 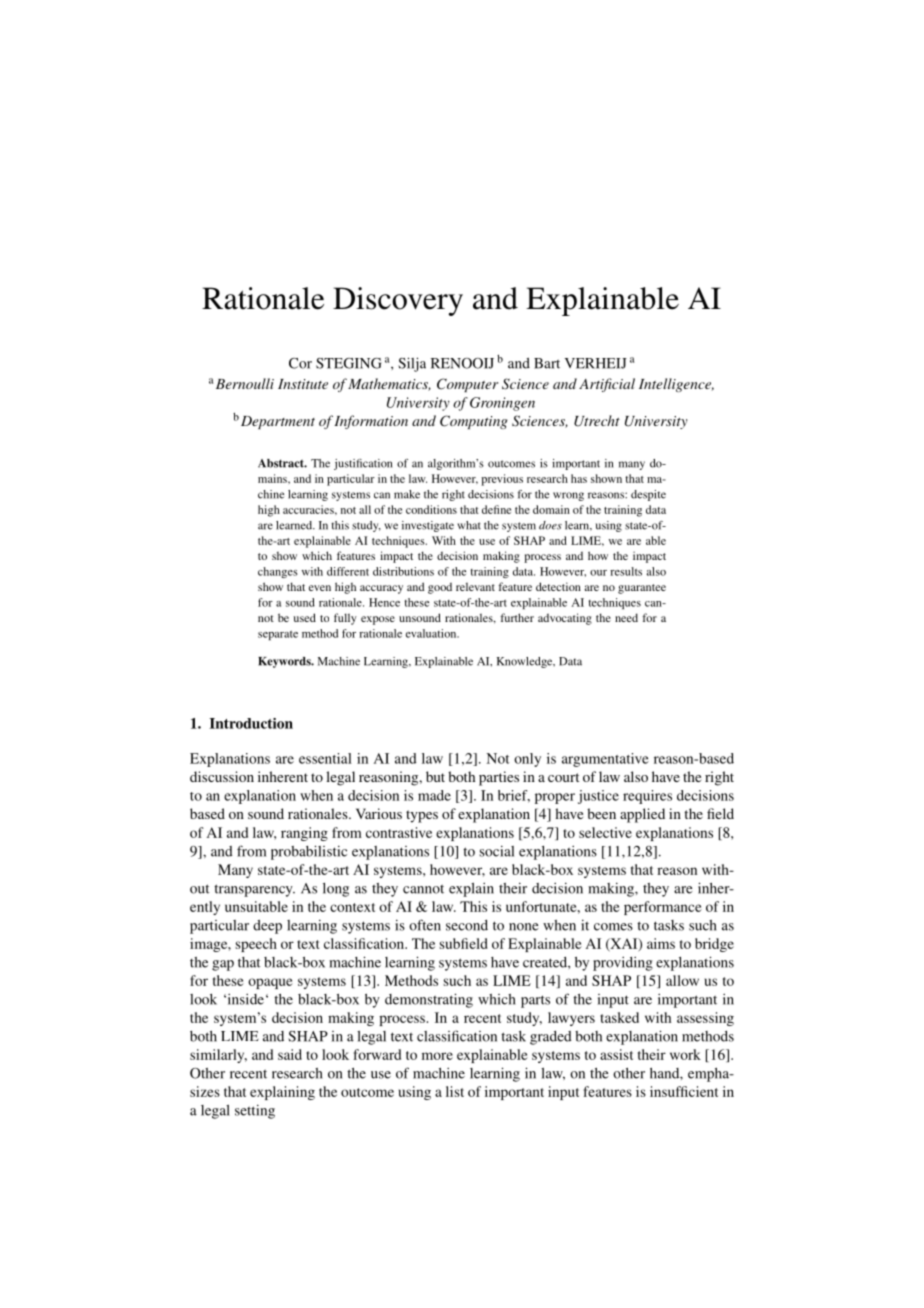 What do you see at coordinates (467, 385) in the screenshot?
I see `Computer` at bounding box center [467, 385].
